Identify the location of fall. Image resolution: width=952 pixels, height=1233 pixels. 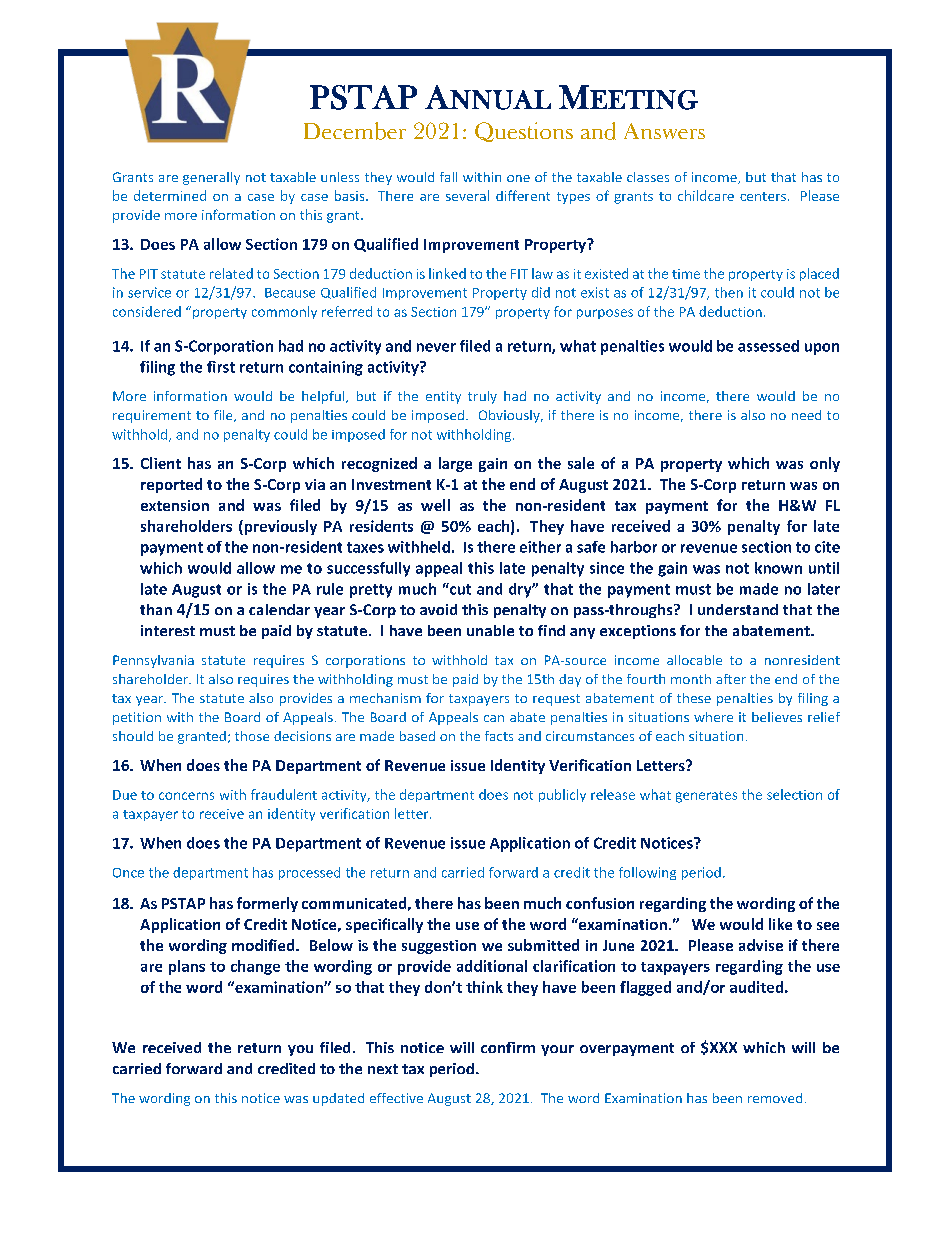
(448, 177).
